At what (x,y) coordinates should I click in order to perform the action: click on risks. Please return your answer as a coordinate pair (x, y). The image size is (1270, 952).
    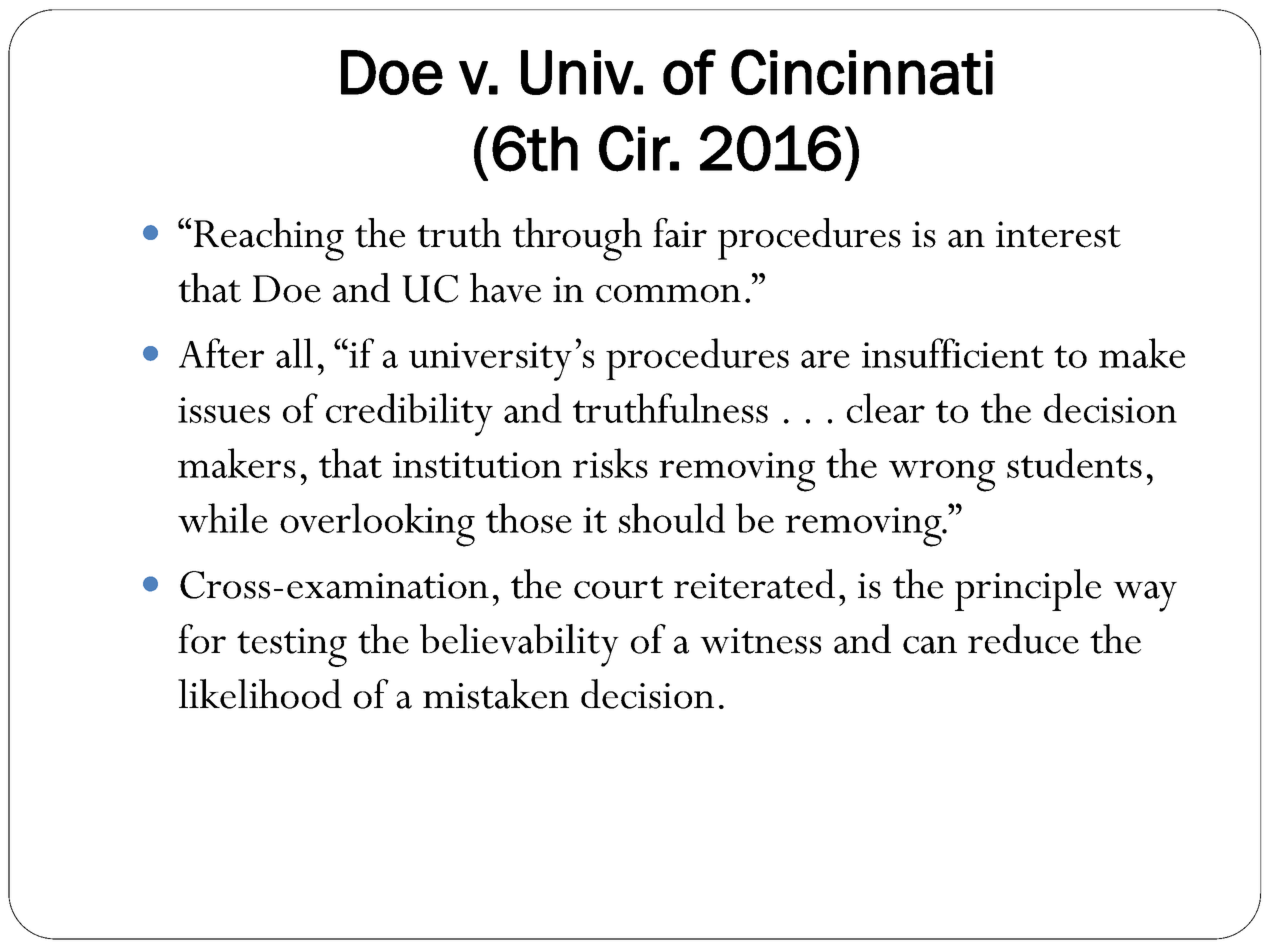
    Looking at the image, I should click on (610, 463).
